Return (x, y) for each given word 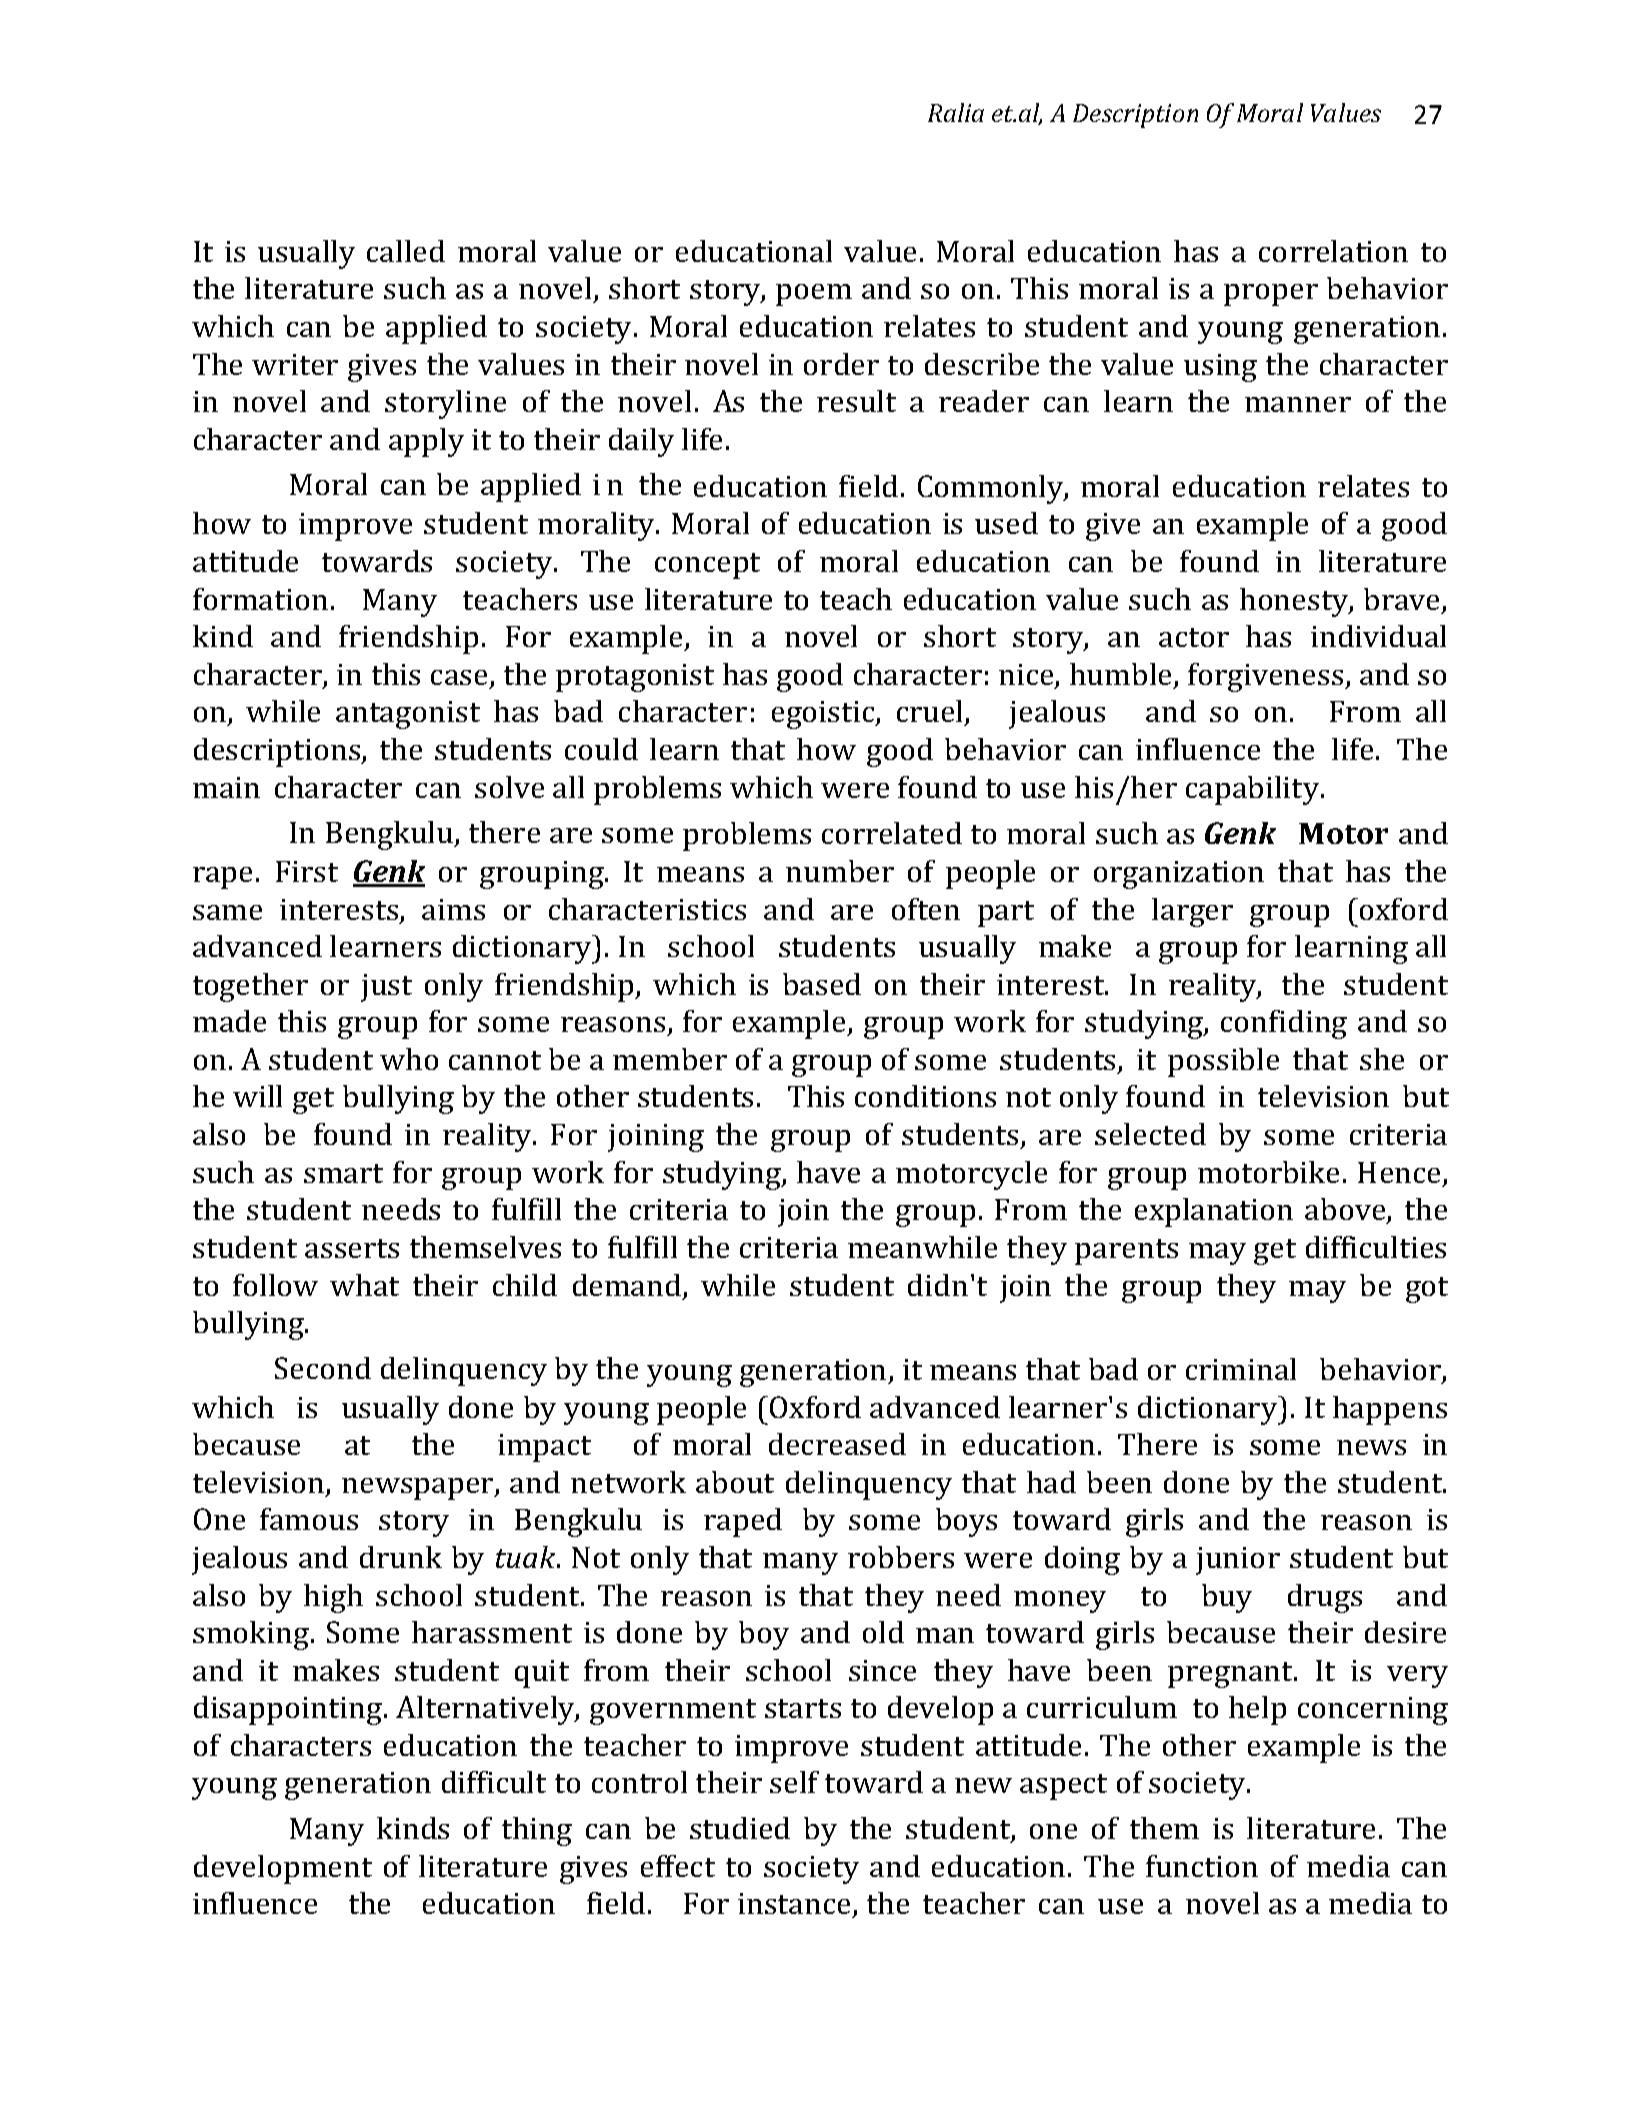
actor (1194, 637)
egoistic (824, 715)
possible (1223, 1062)
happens (1390, 1410)
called (406, 251)
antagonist (408, 715)
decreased (837, 1444)
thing (537, 1831)
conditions (925, 1096)
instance (794, 1903)
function (1202, 1866)
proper (1271, 295)
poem (814, 295)
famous (309, 1519)
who (409, 1059)
